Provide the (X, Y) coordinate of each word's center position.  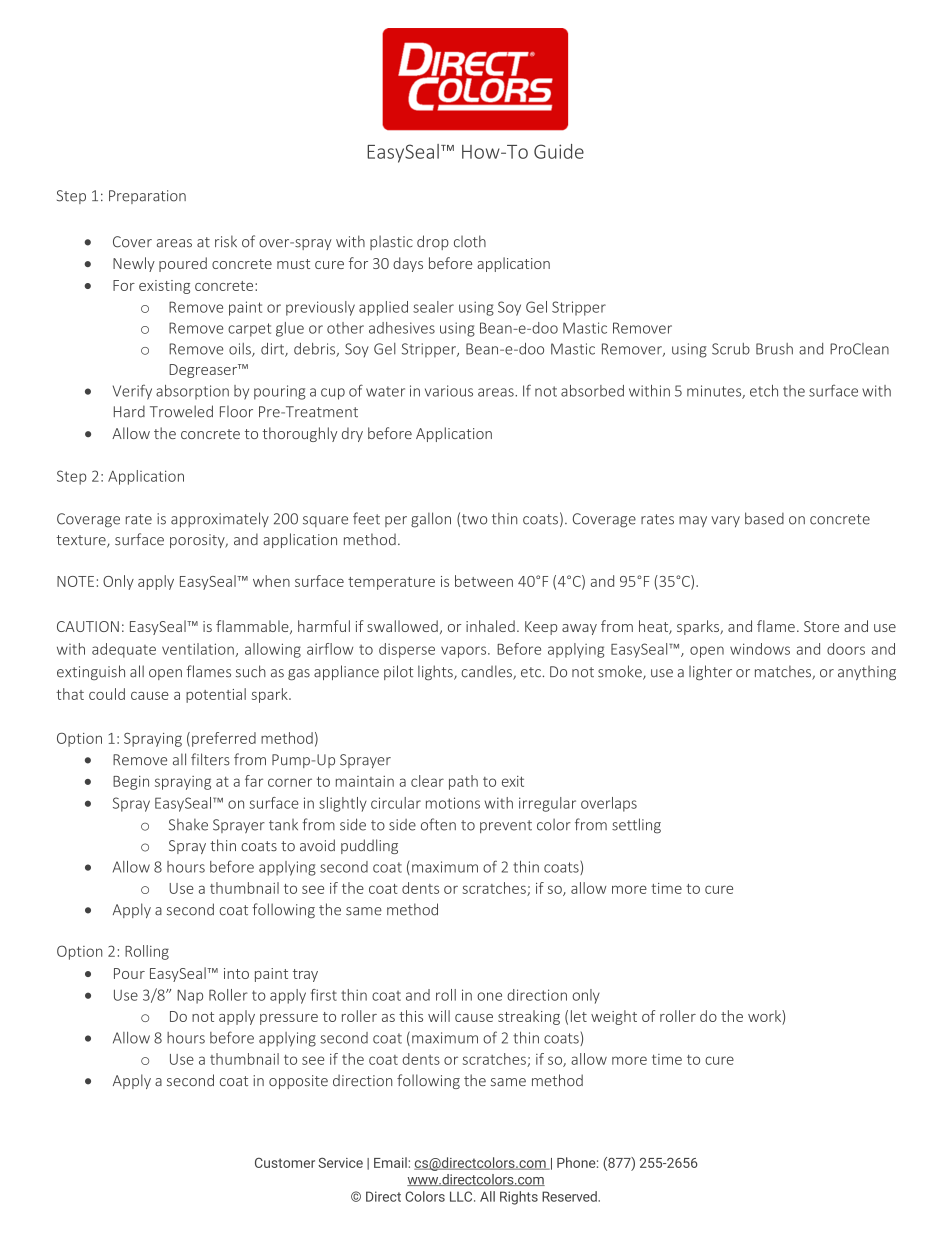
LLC (462, 1196)
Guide (559, 151)
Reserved (570, 1196)
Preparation (147, 197)
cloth (470, 241)
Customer (285, 1163)
